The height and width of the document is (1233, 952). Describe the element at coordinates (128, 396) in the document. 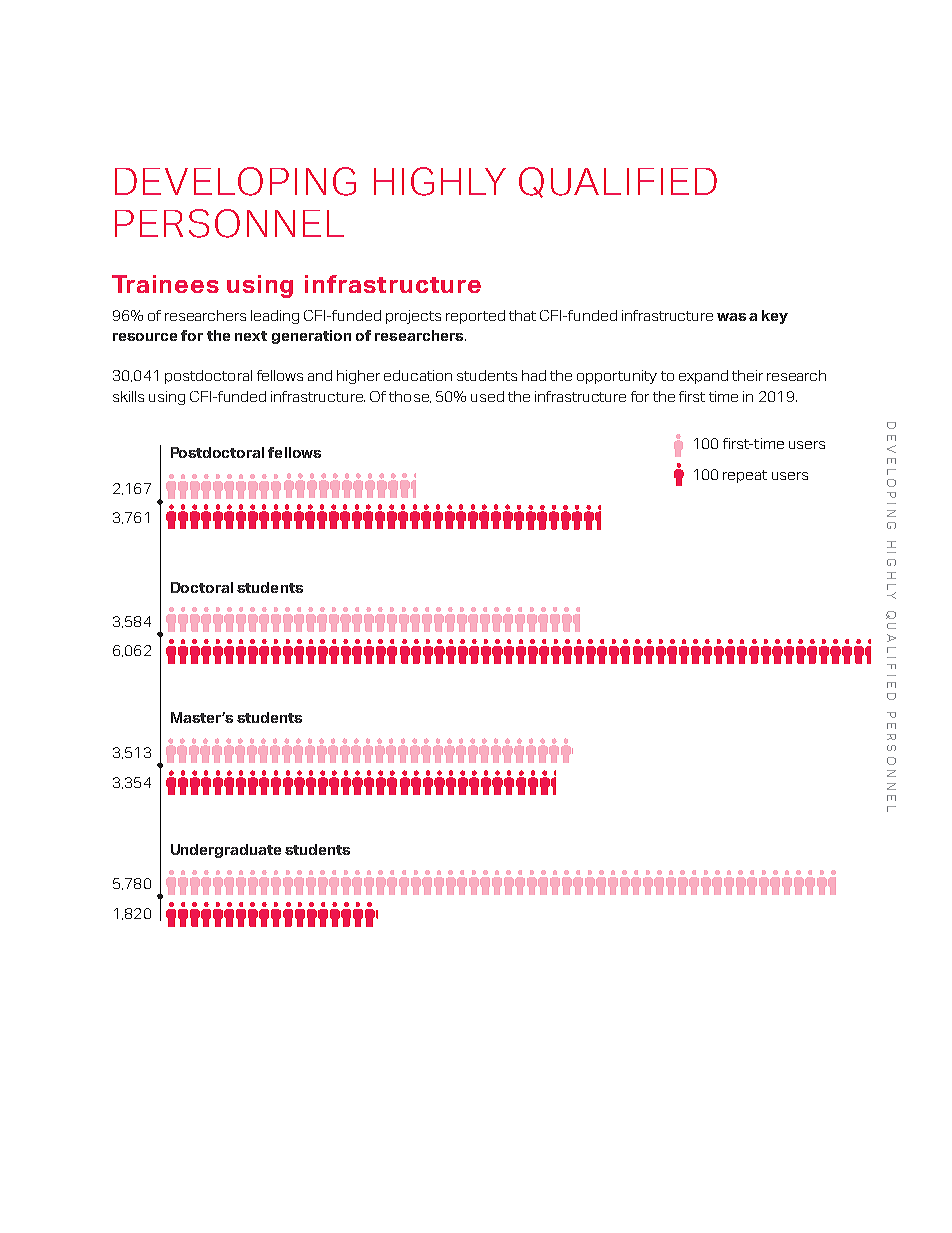

I see `skills` at that location.
